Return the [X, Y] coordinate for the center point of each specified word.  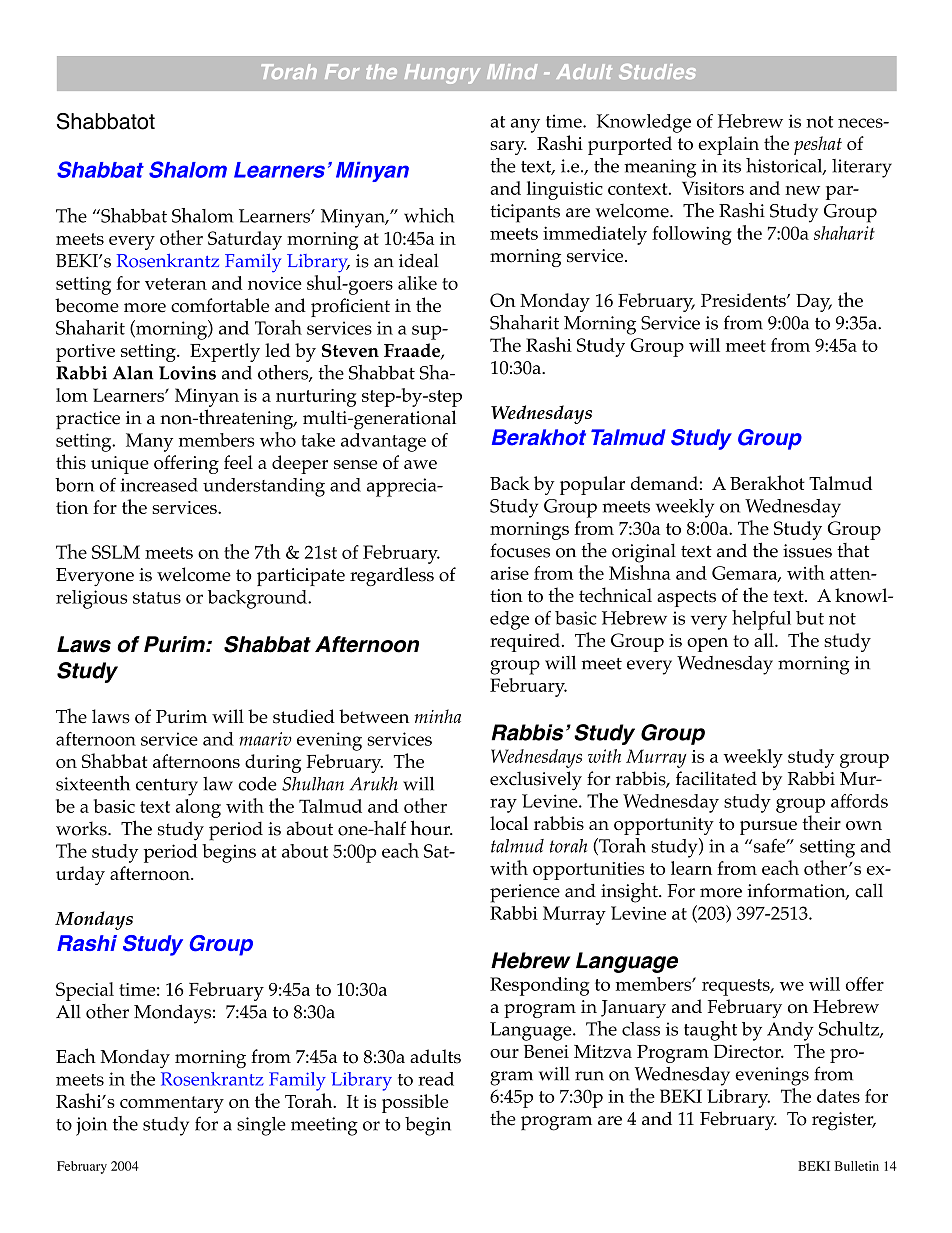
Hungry [442, 74]
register [844, 1121]
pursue [768, 828]
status [157, 598]
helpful [761, 620]
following [692, 235]
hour [431, 828]
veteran [176, 284]
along [198, 808]
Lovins [187, 373]
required [525, 642]
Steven [350, 350]
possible [415, 1103]
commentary [172, 1104]
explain [728, 145]
